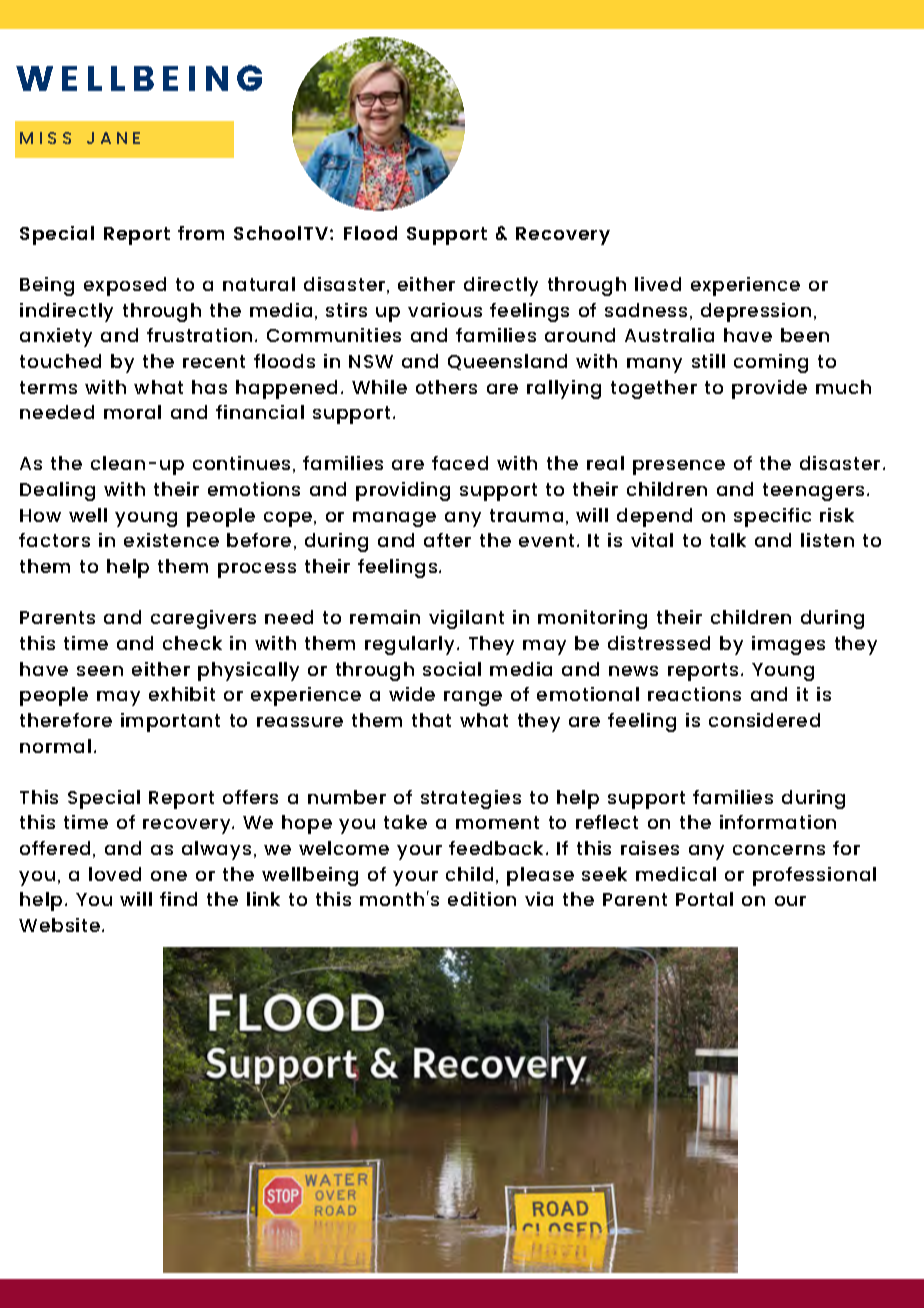 The image size is (924, 1308). What do you see at coordinates (178, 899) in the screenshot?
I see `find` at bounding box center [178, 899].
